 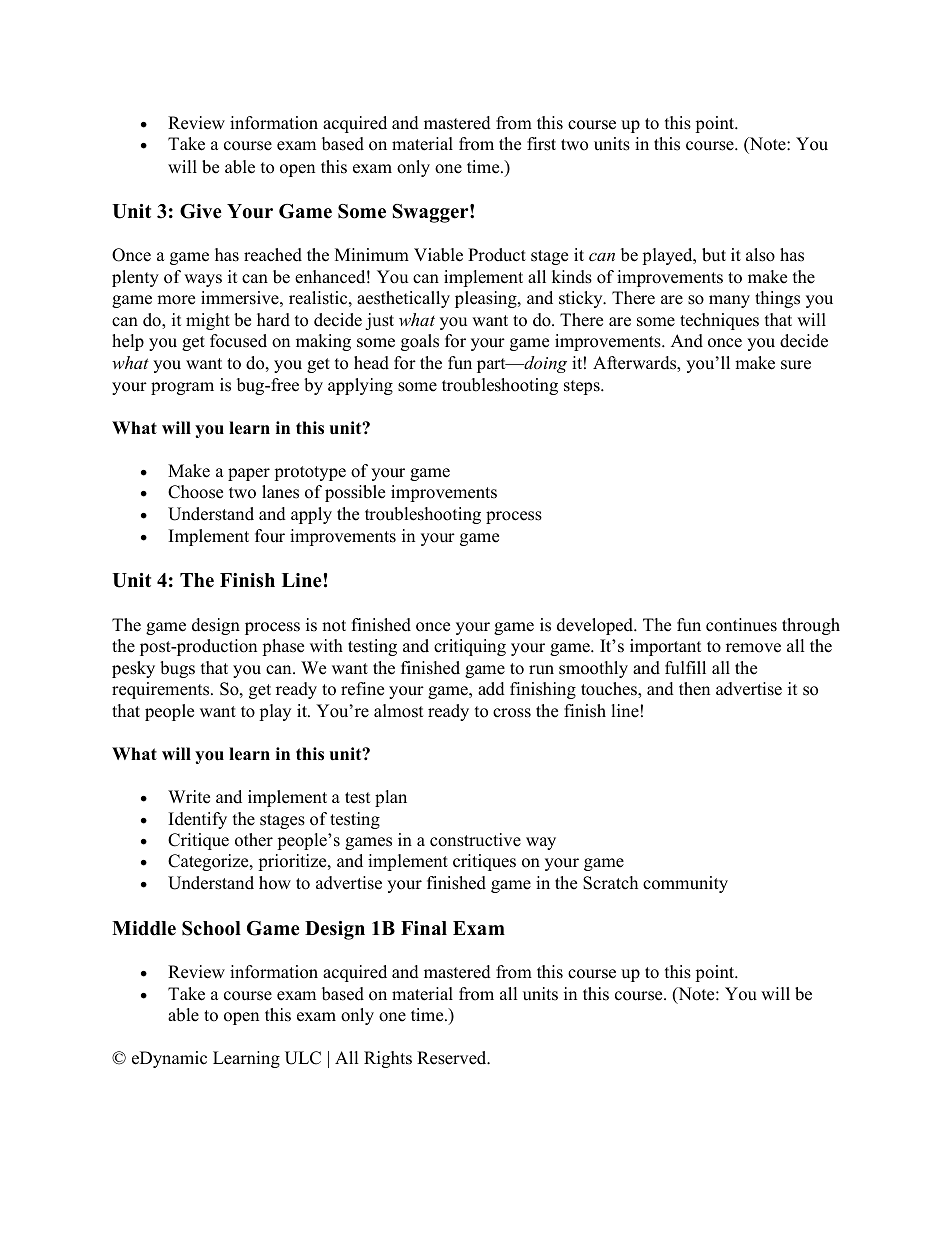 I want to click on possible, so click(x=355, y=493).
